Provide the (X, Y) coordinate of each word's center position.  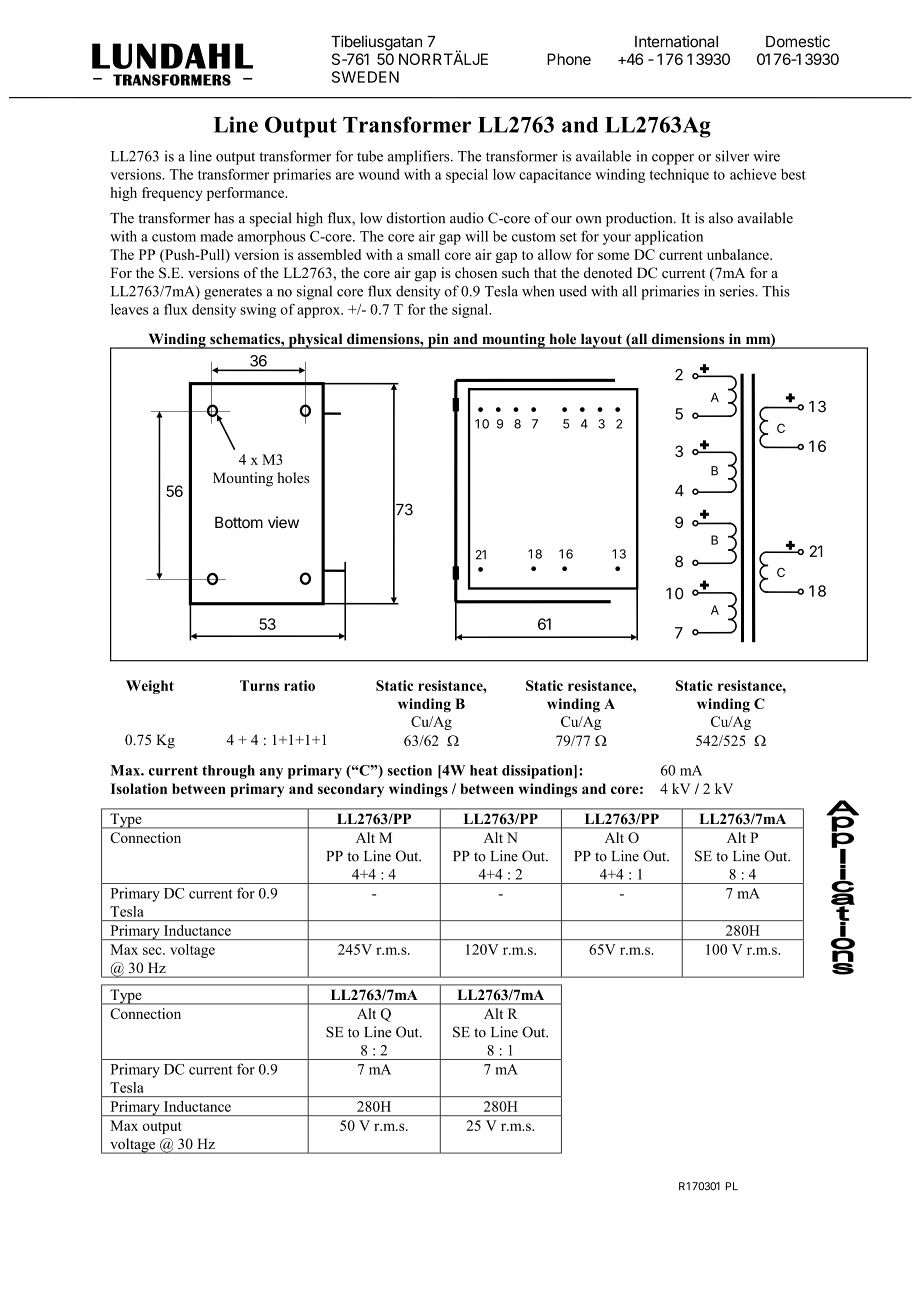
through (228, 772)
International (676, 41)
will (476, 236)
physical (315, 341)
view (283, 522)
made (216, 236)
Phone (569, 59)
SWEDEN (365, 77)
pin (438, 341)
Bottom (239, 522)
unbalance (739, 254)
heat (484, 770)
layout (601, 341)
